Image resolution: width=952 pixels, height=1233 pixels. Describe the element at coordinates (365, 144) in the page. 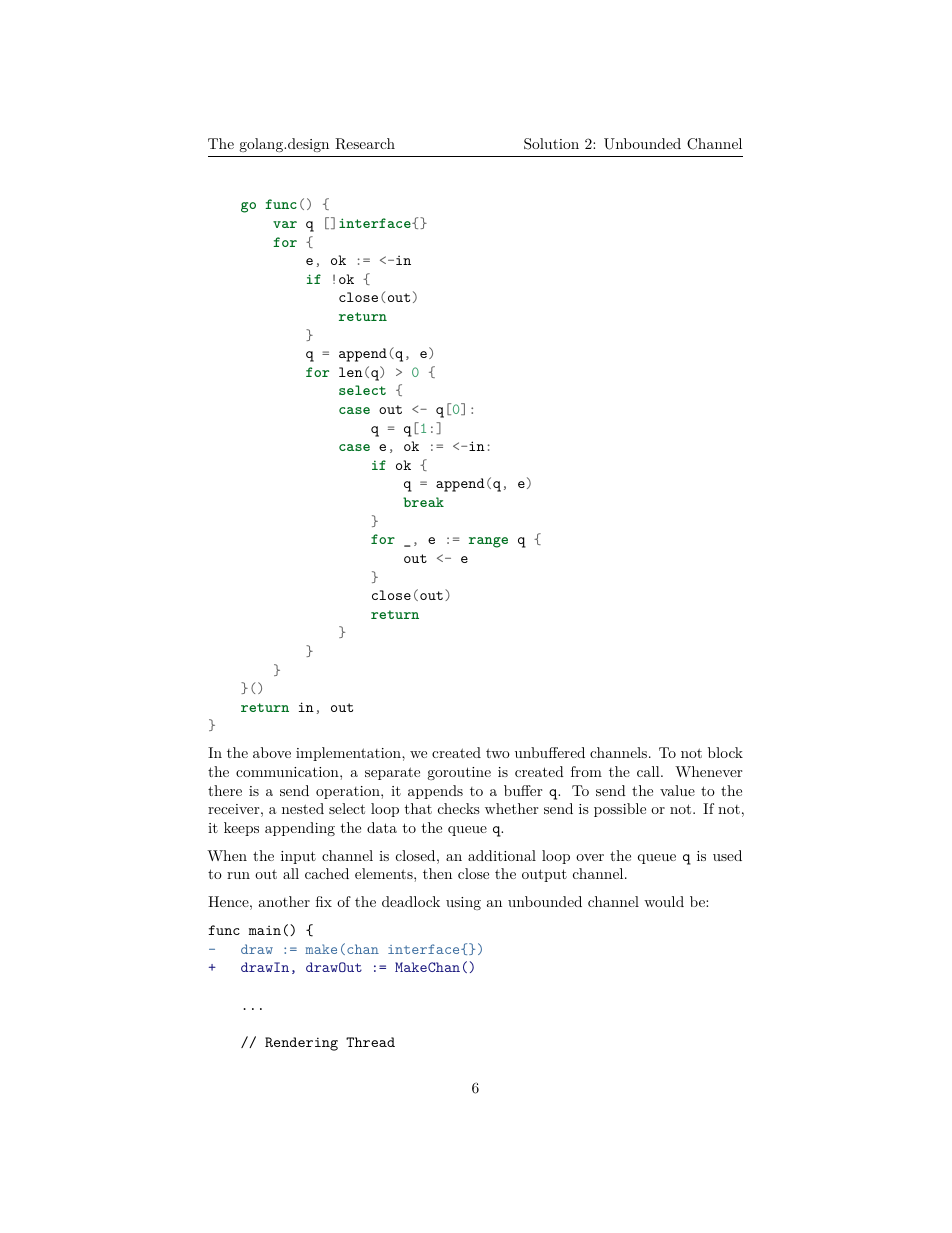

I see `Research` at that location.
